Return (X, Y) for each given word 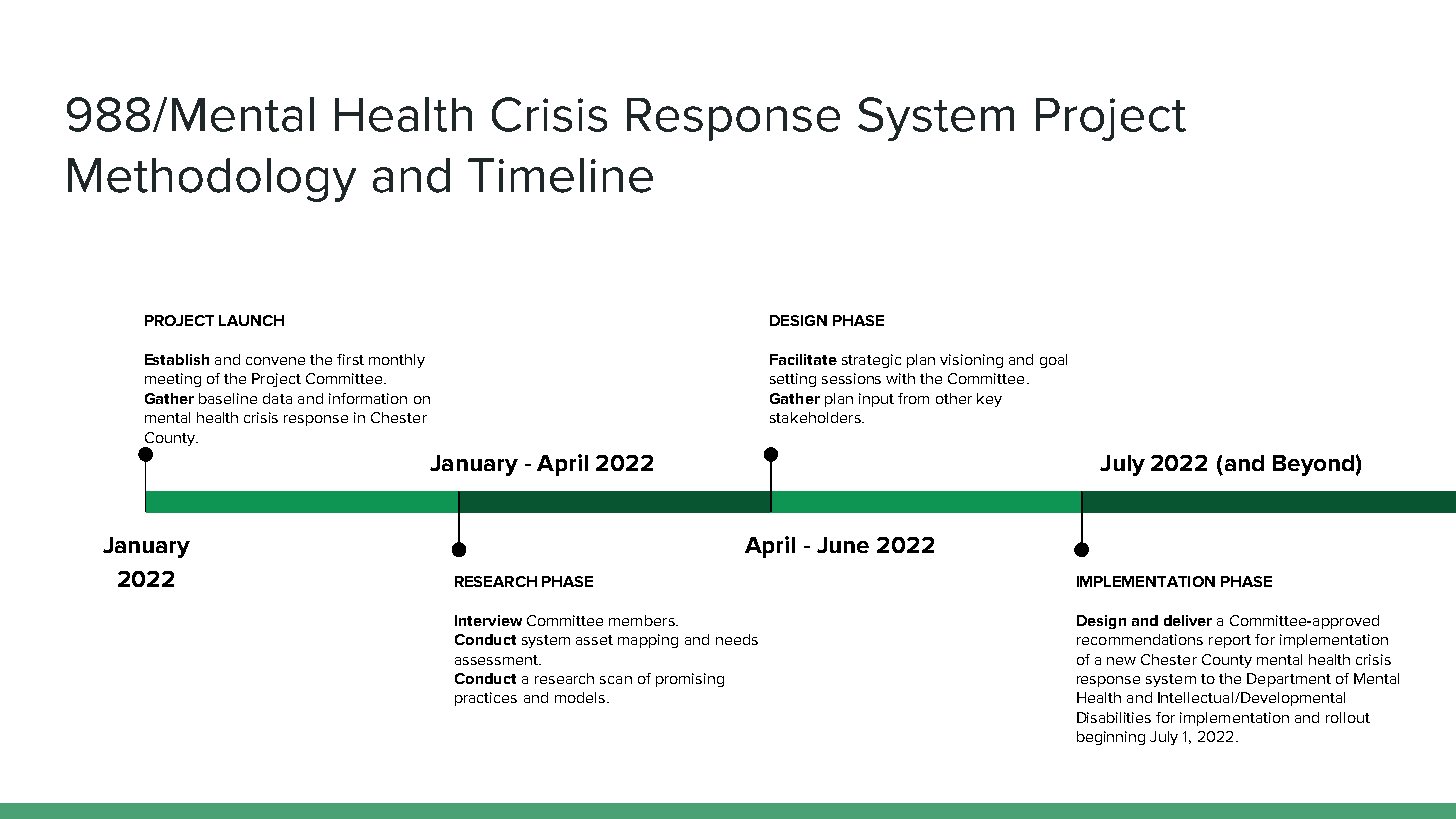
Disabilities (1114, 717)
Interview (488, 620)
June (843, 545)
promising (690, 680)
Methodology (212, 180)
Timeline (560, 175)
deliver (1188, 620)
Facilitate (803, 359)
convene (275, 361)
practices (486, 699)
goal (1053, 361)
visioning (971, 361)
